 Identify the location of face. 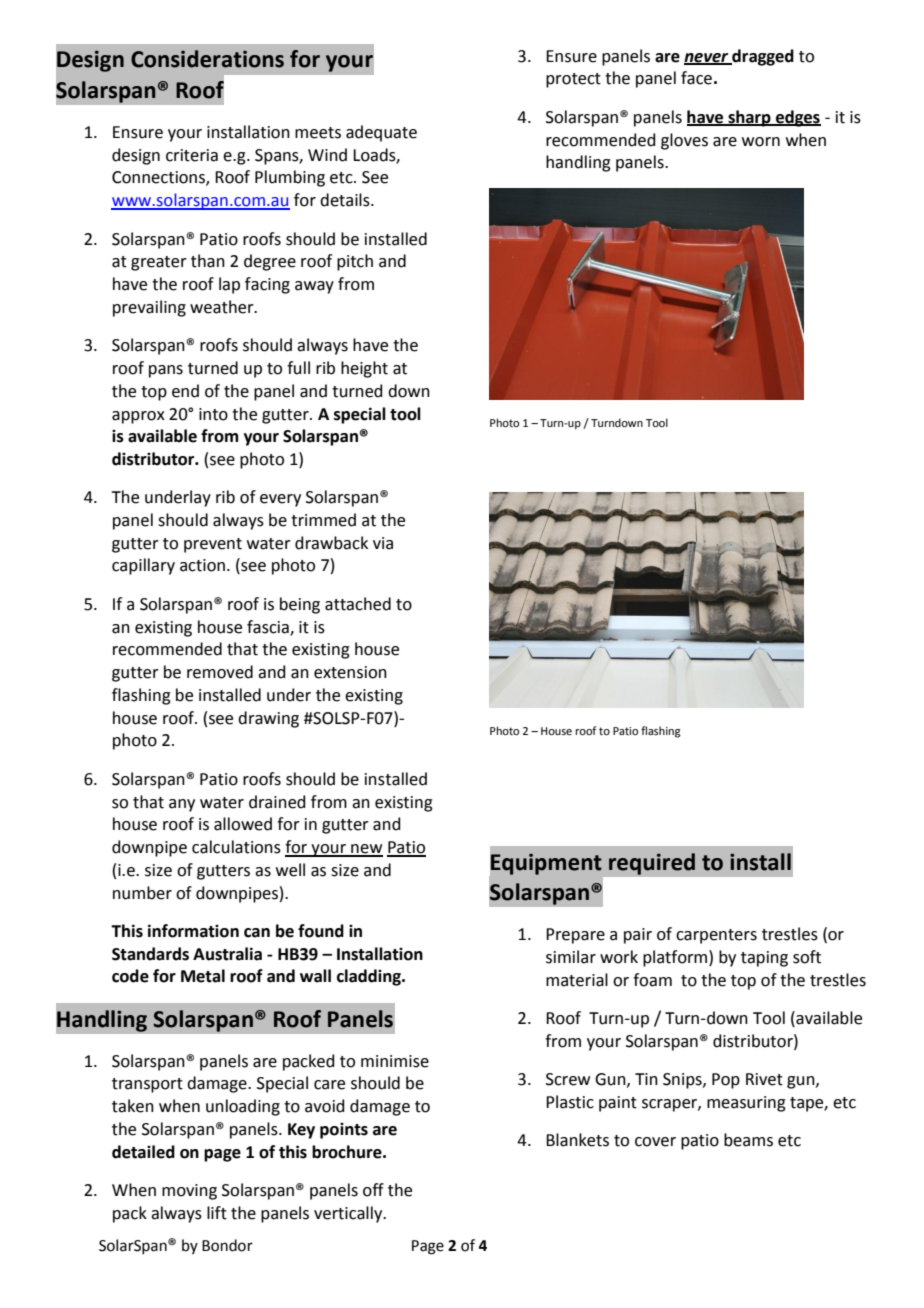
(696, 78).
